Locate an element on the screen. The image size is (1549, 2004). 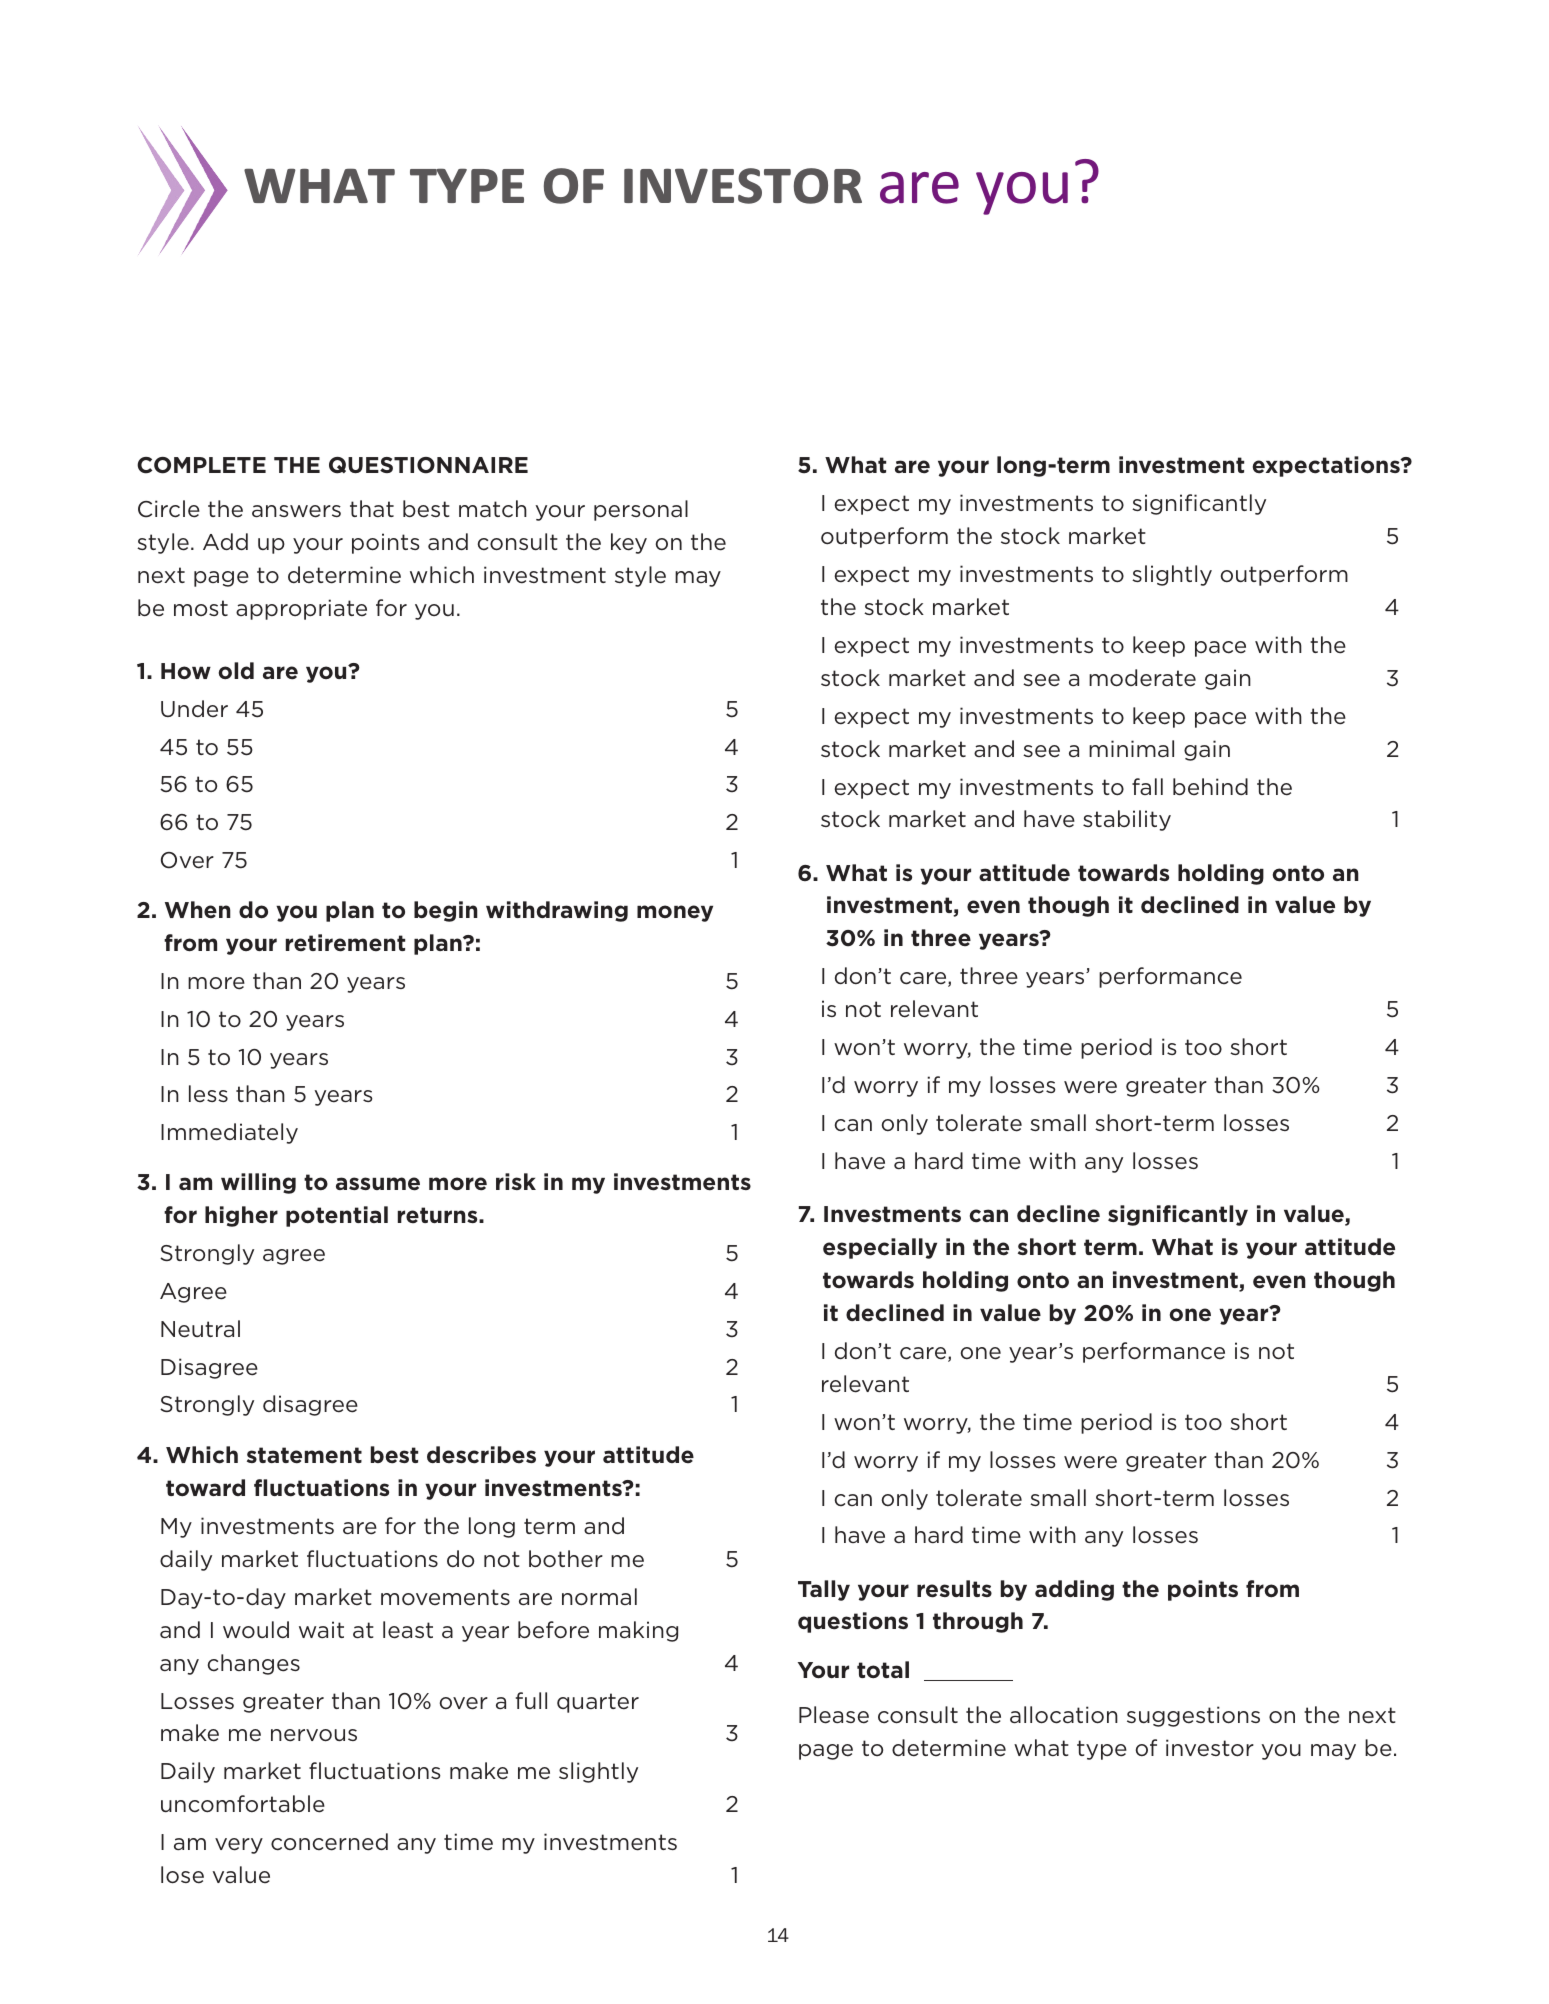
moderate is located at coordinates (1142, 678).
